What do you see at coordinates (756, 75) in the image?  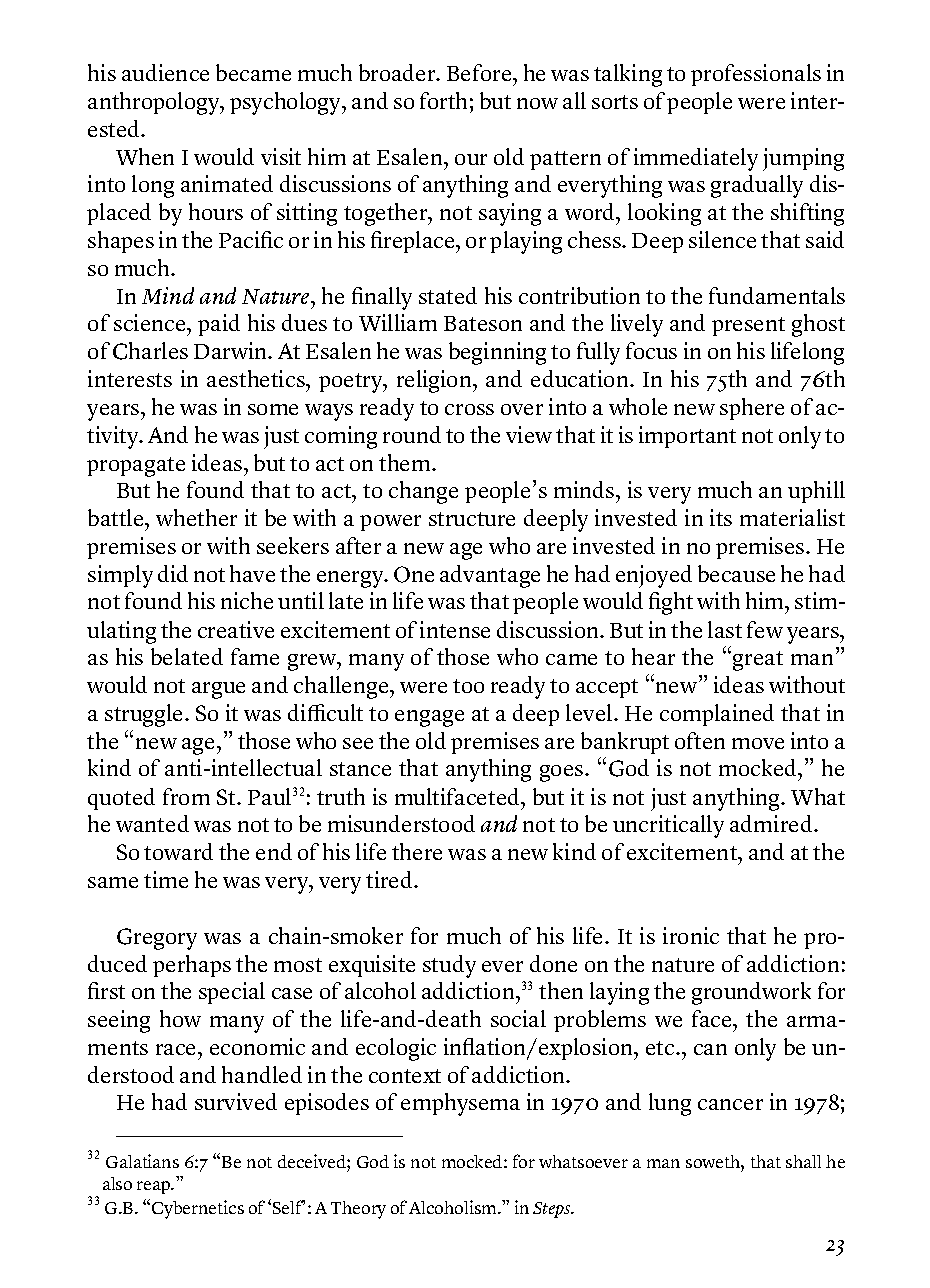 I see `professionals` at bounding box center [756, 75].
